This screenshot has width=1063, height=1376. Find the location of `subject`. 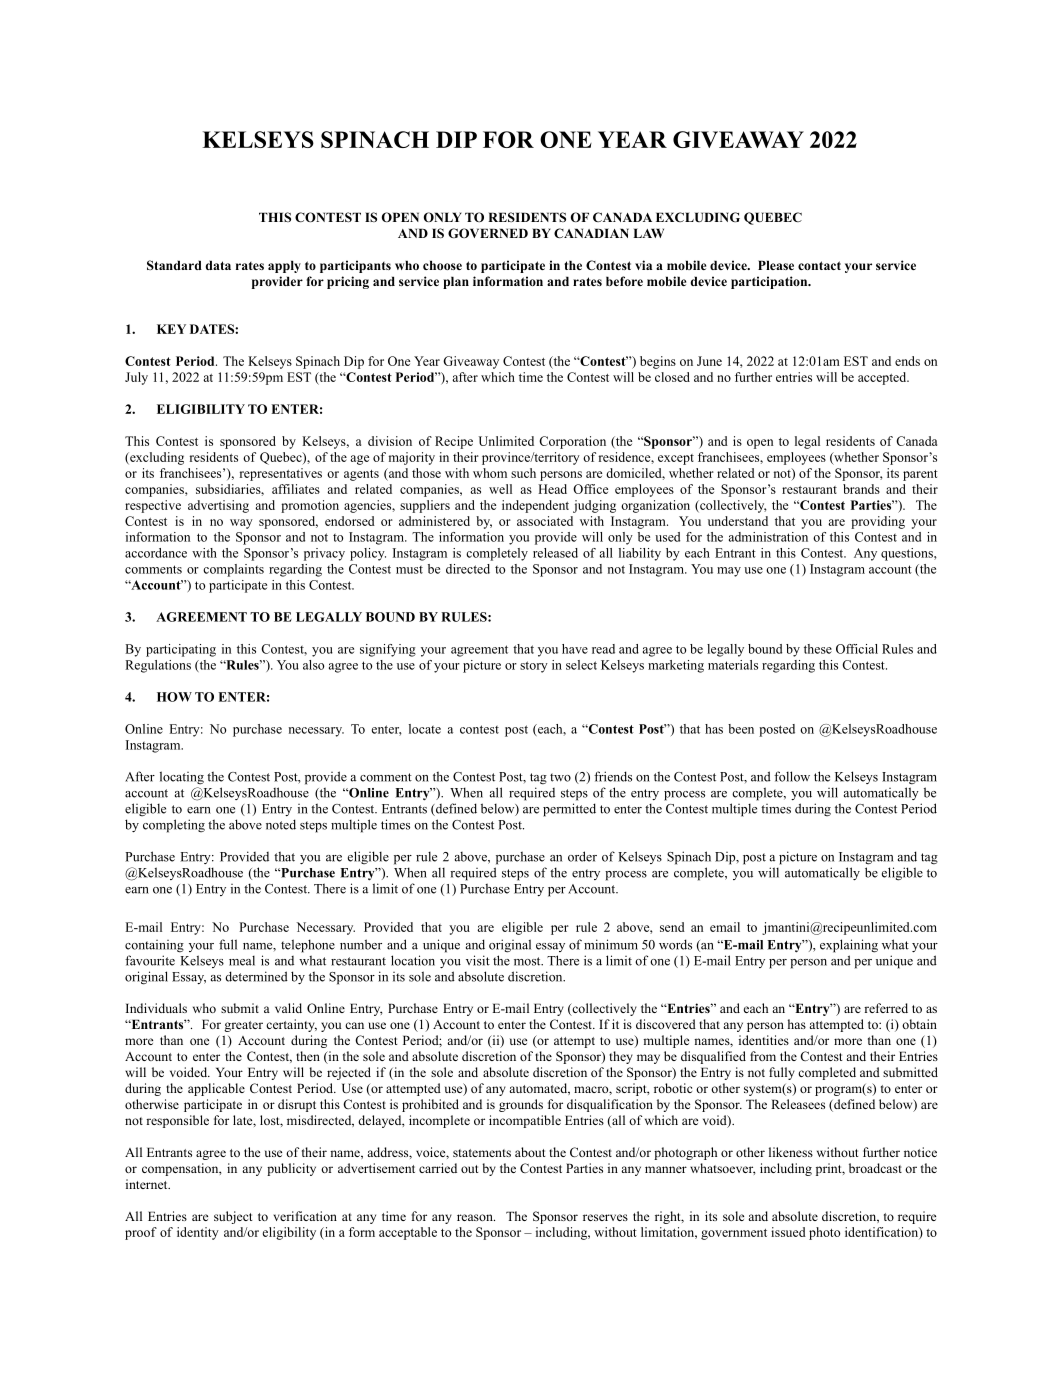

subject is located at coordinates (233, 1217).
